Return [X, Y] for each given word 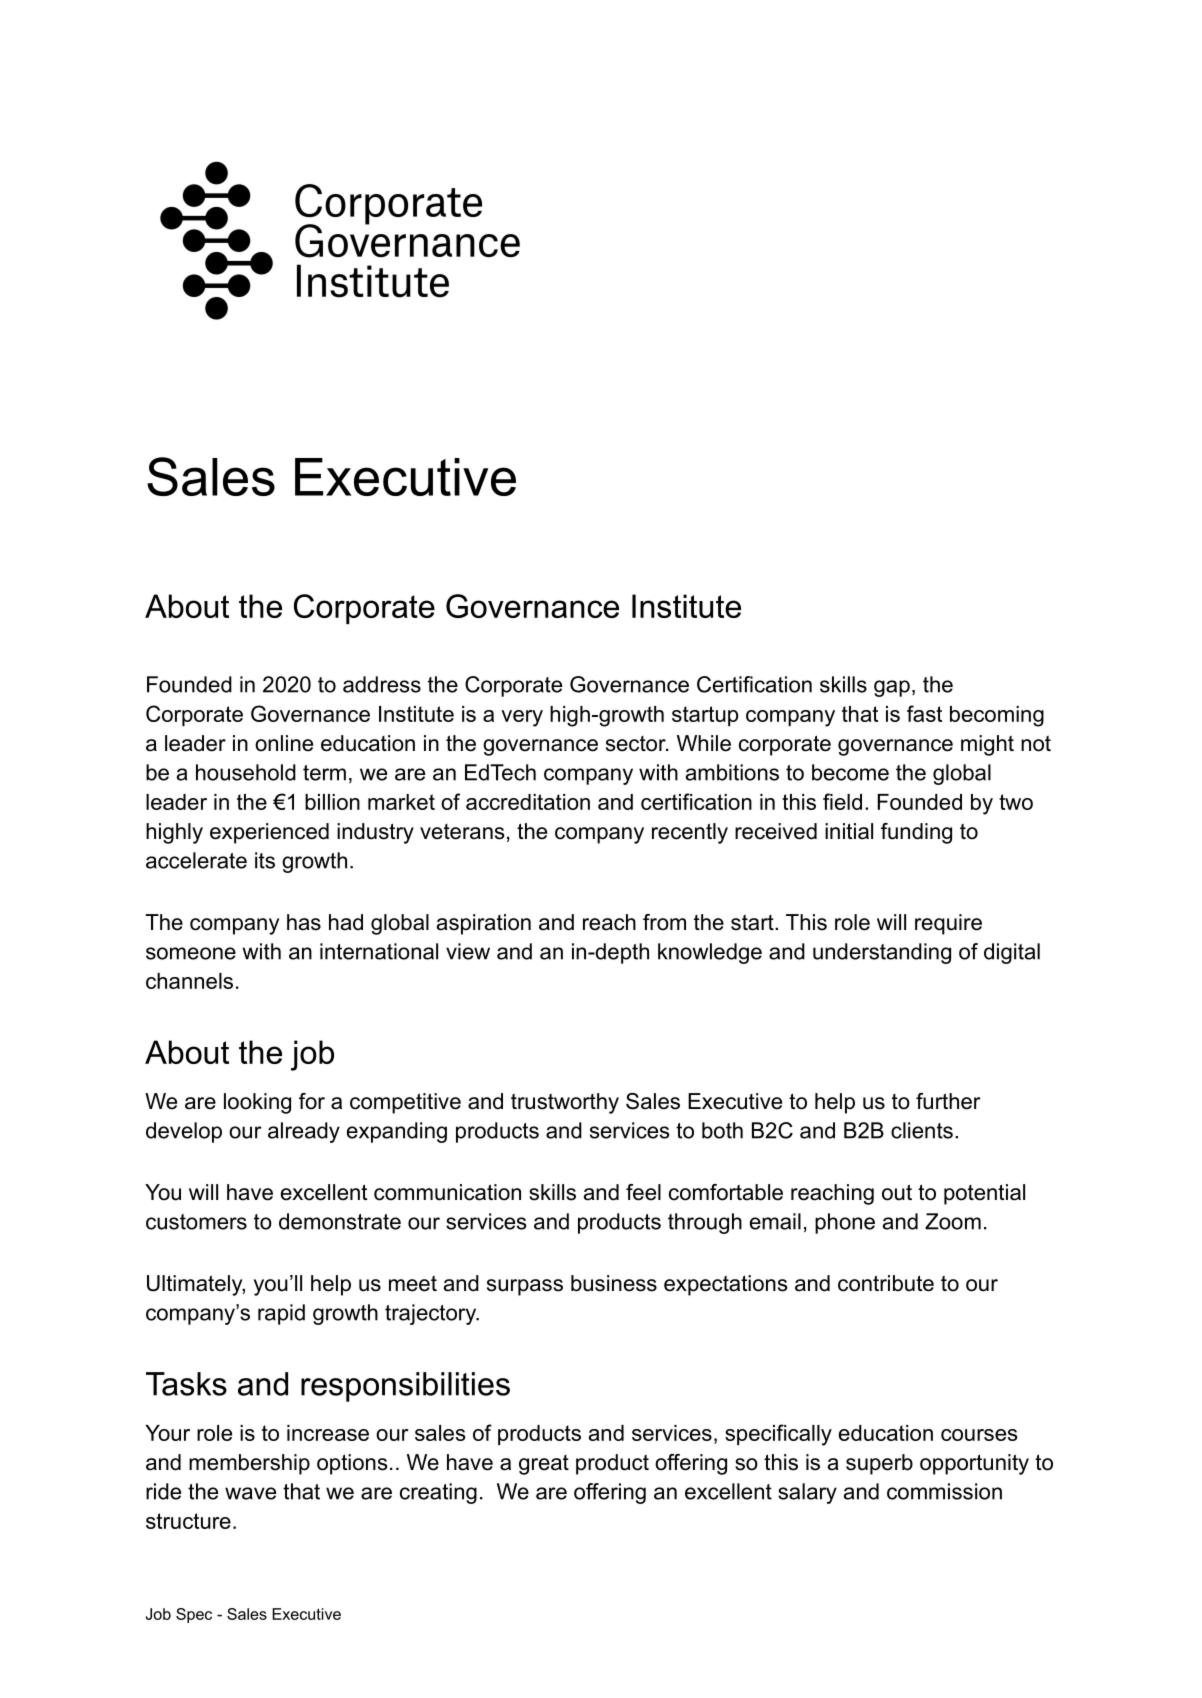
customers [196, 1222]
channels [189, 981]
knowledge [710, 953]
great [544, 1465]
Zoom [953, 1221]
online [284, 743]
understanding [882, 953]
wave [250, 1493]
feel [643, 1192]
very [522, 718]
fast [924, 713]
